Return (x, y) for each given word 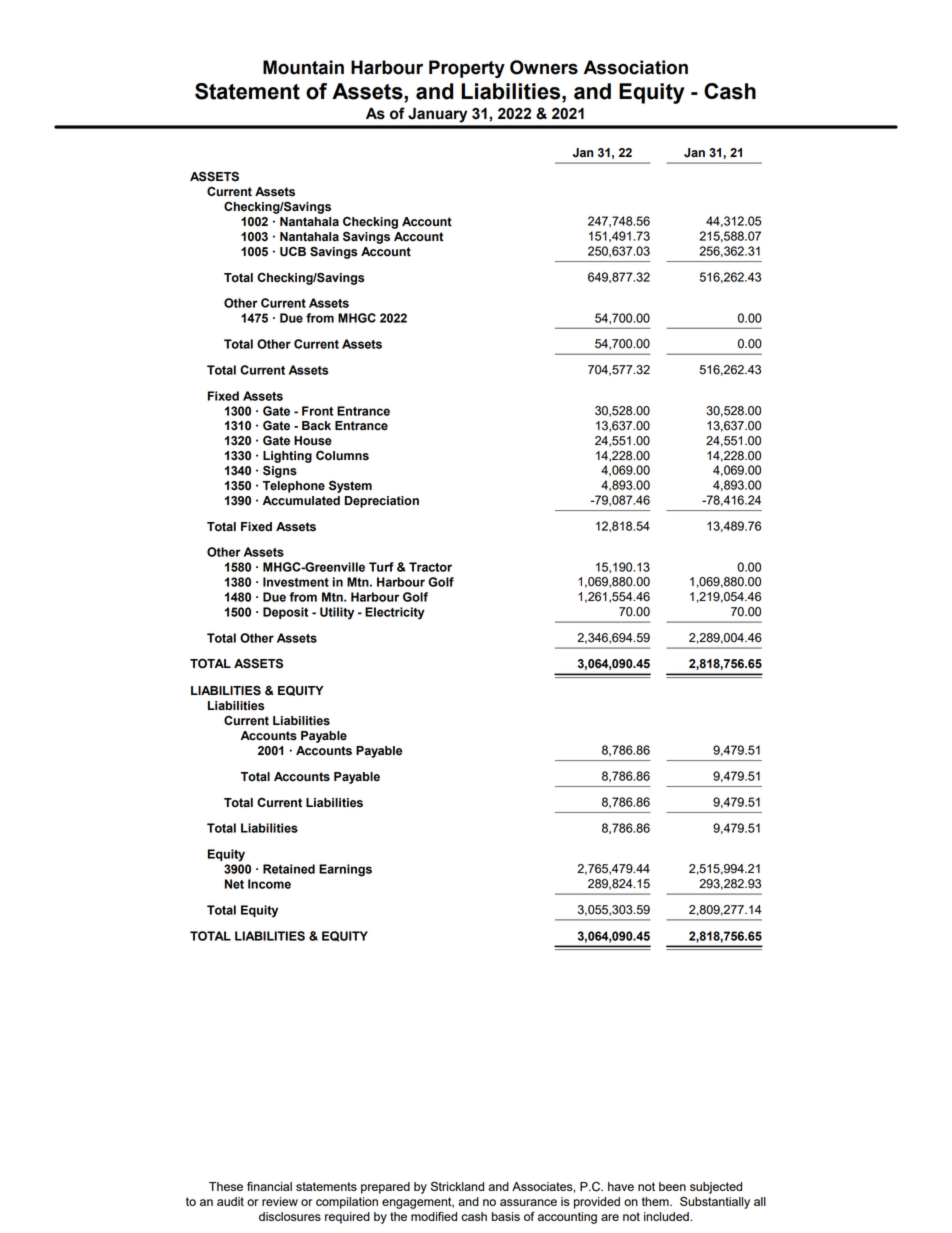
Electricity (395, 613)
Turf (381, 567)
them (656, 1201)
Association (636, 67)
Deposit (285, 613)
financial (269, 1186)
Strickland (457, 1186)
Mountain (303, 67)
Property (467, 69)
